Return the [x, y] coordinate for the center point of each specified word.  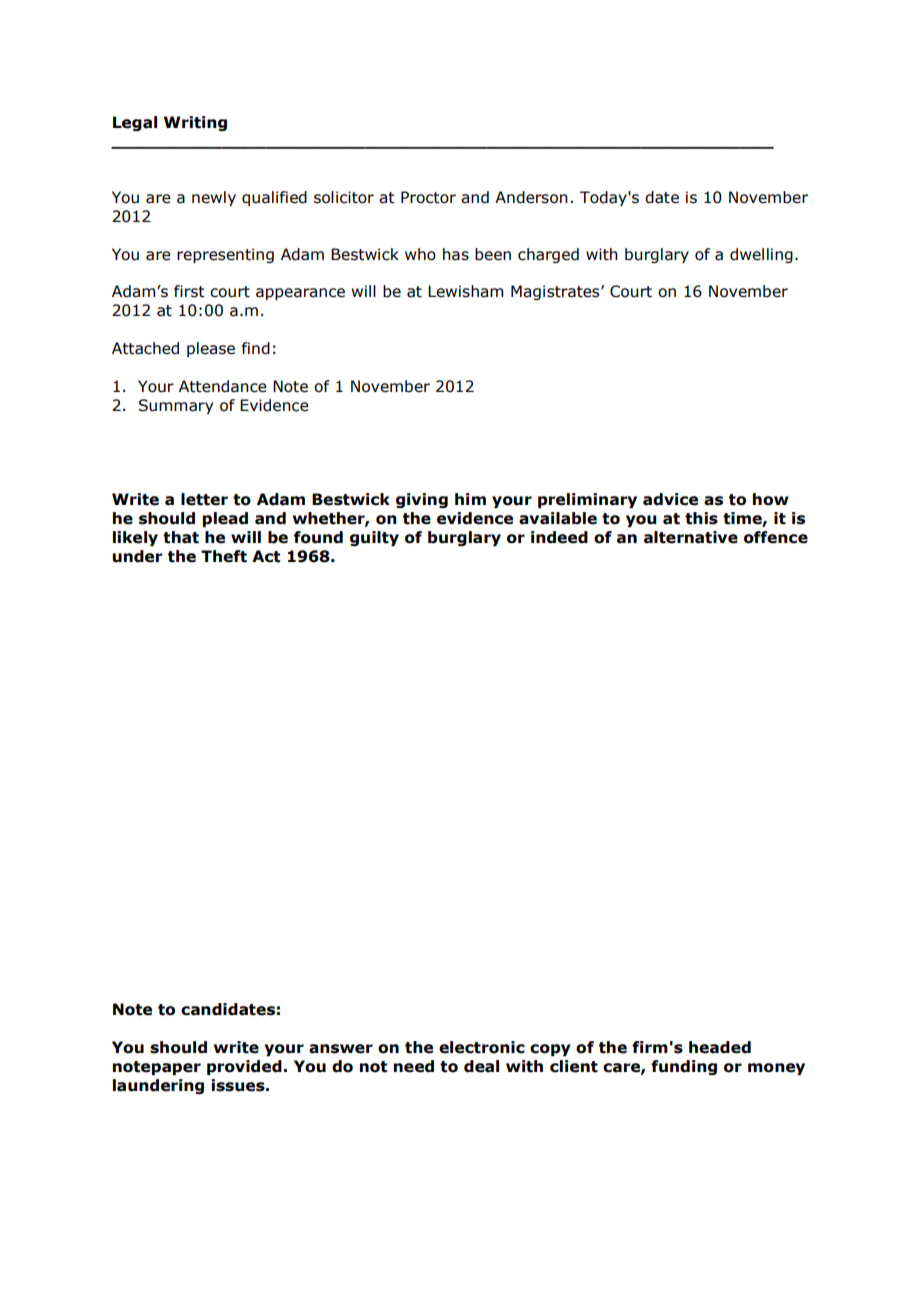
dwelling [761, 255]
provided [244, 1067]
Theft [224, 556]
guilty [374, 538]
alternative [691, 537]
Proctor [428, 197]
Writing [195, 123]
